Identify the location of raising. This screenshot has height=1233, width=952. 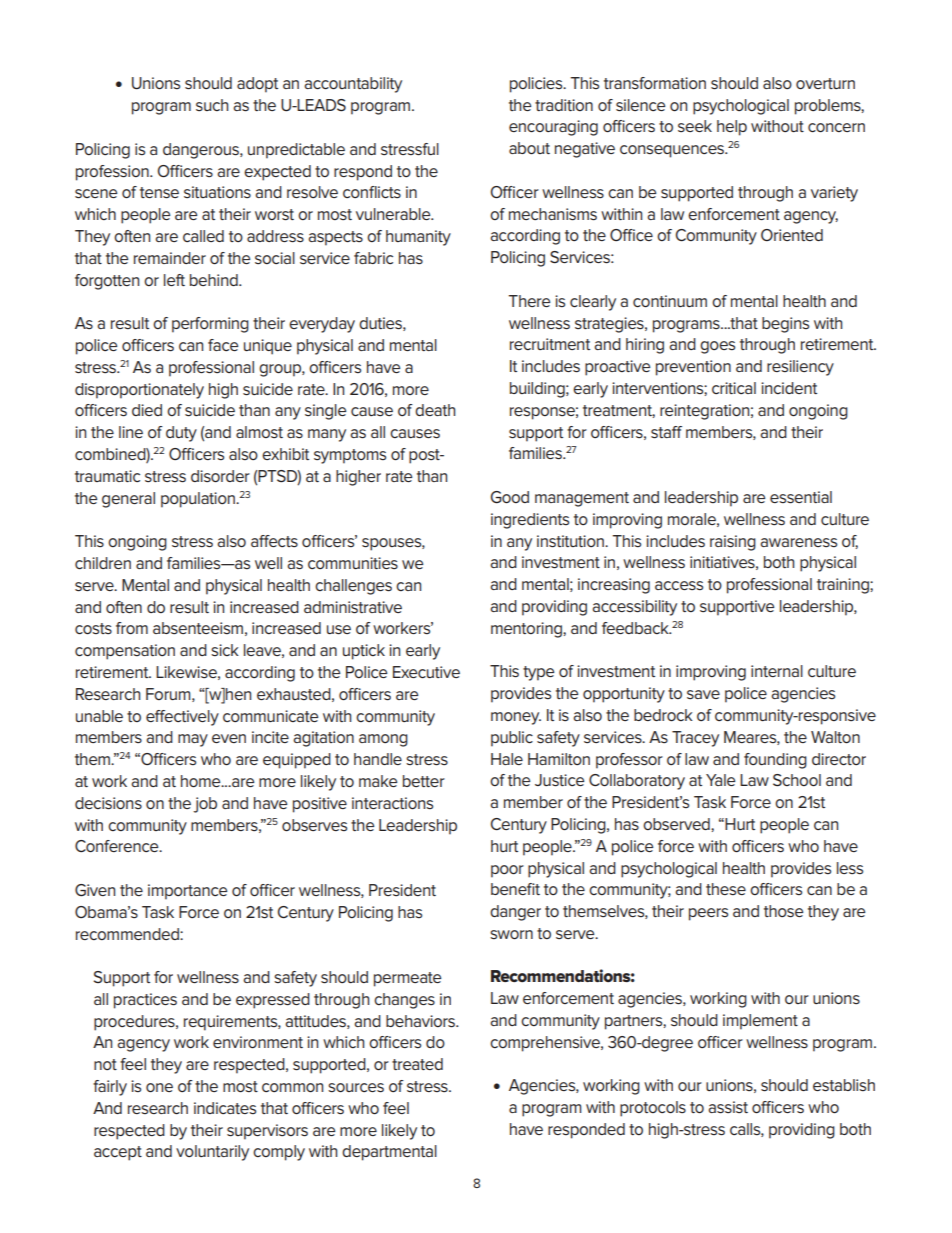
(733, 543).
